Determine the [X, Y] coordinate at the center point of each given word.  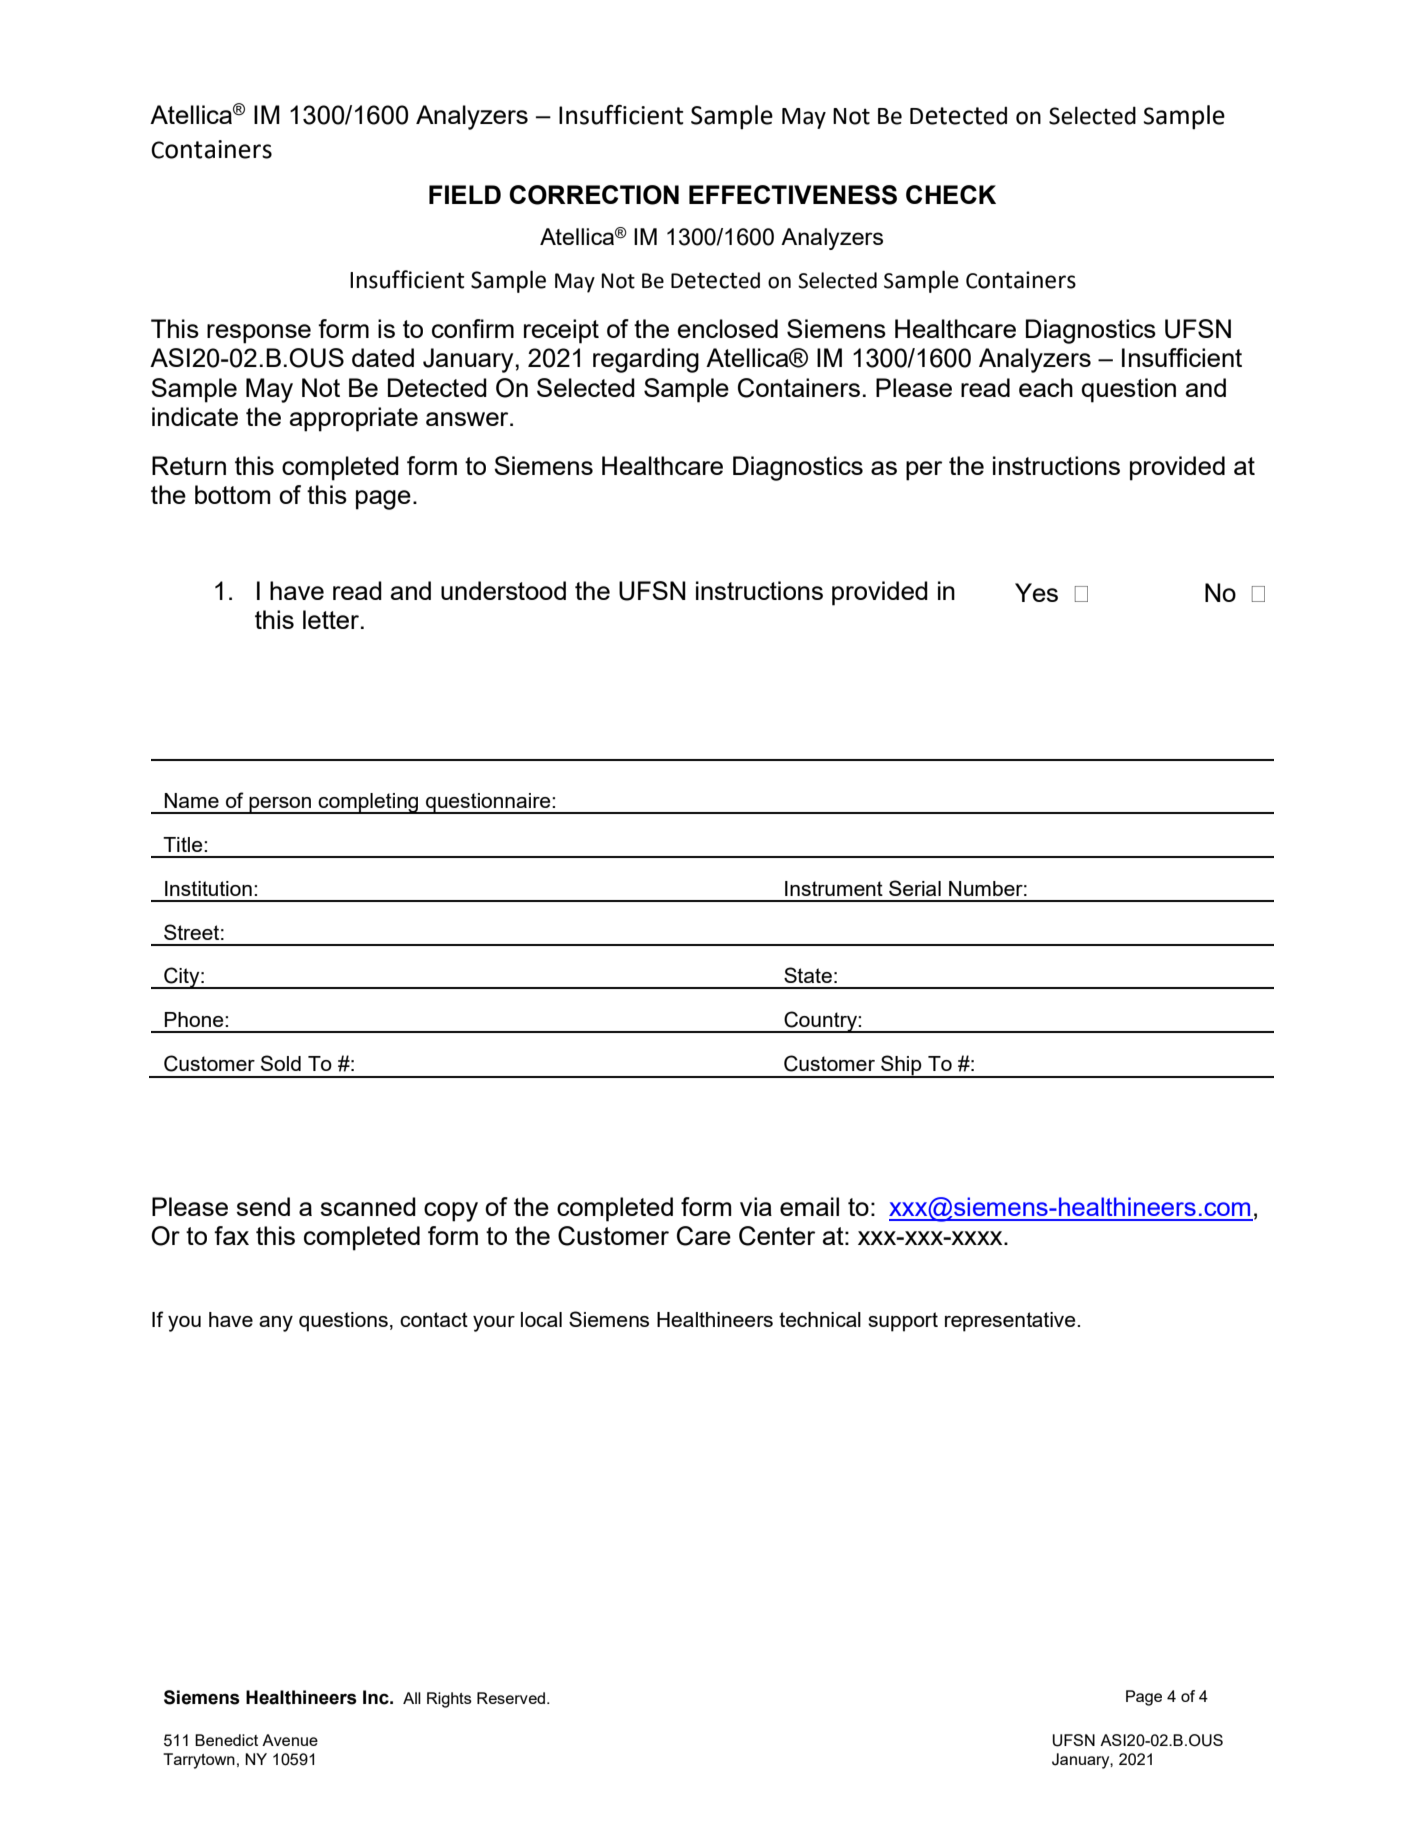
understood [503, 590]
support [903, 1322]
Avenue [290, 1740]
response [259, 334]
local [541, 1319]
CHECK [951, 194]
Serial [915, 888]
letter [332, 619]
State [808, 975]
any [276, 1324]
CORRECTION [594, 195]
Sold [281, 1063]
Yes [1036, 592]
